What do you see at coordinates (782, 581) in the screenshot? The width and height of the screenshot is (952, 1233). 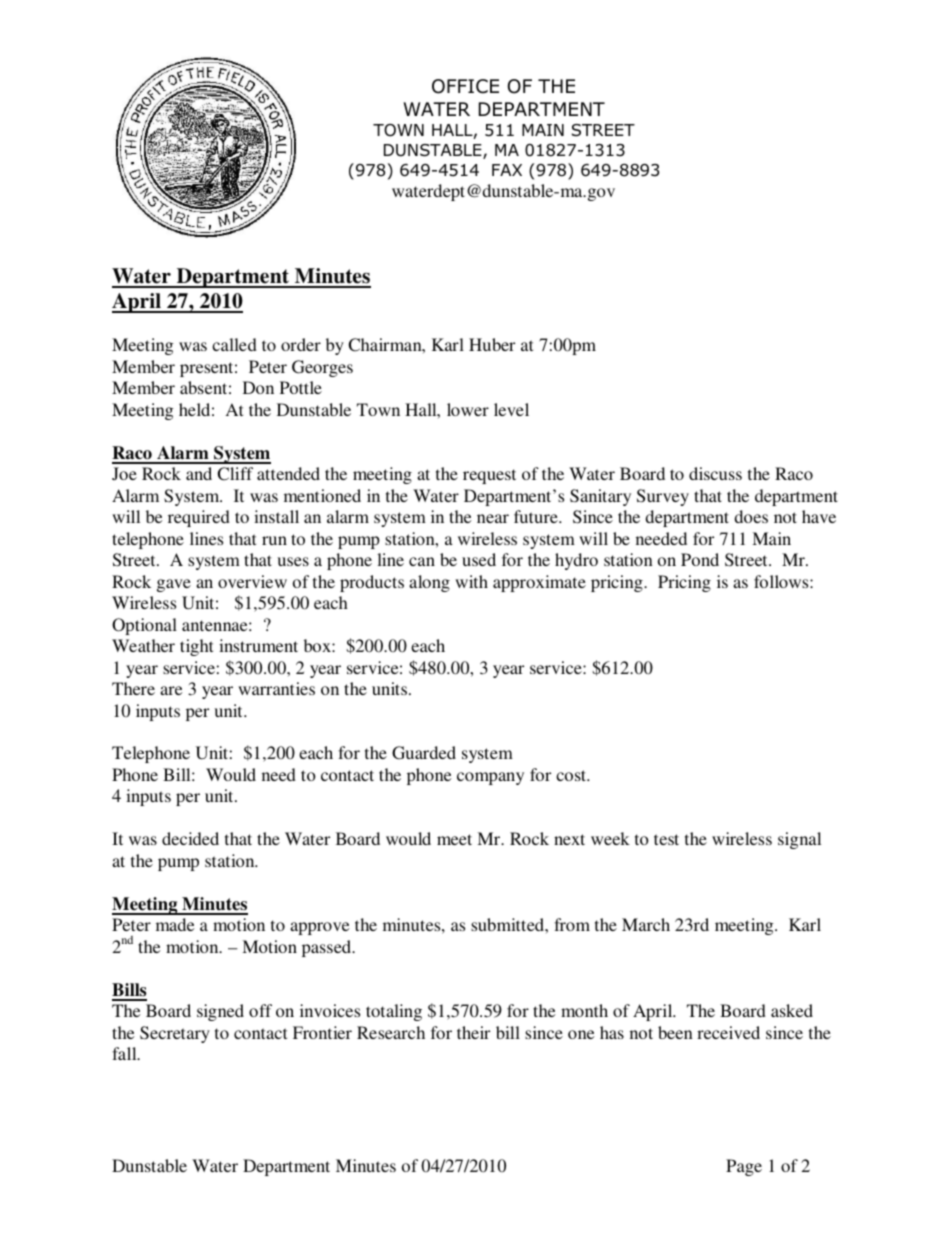 I see `follows` at bounding box center [782, 581].
